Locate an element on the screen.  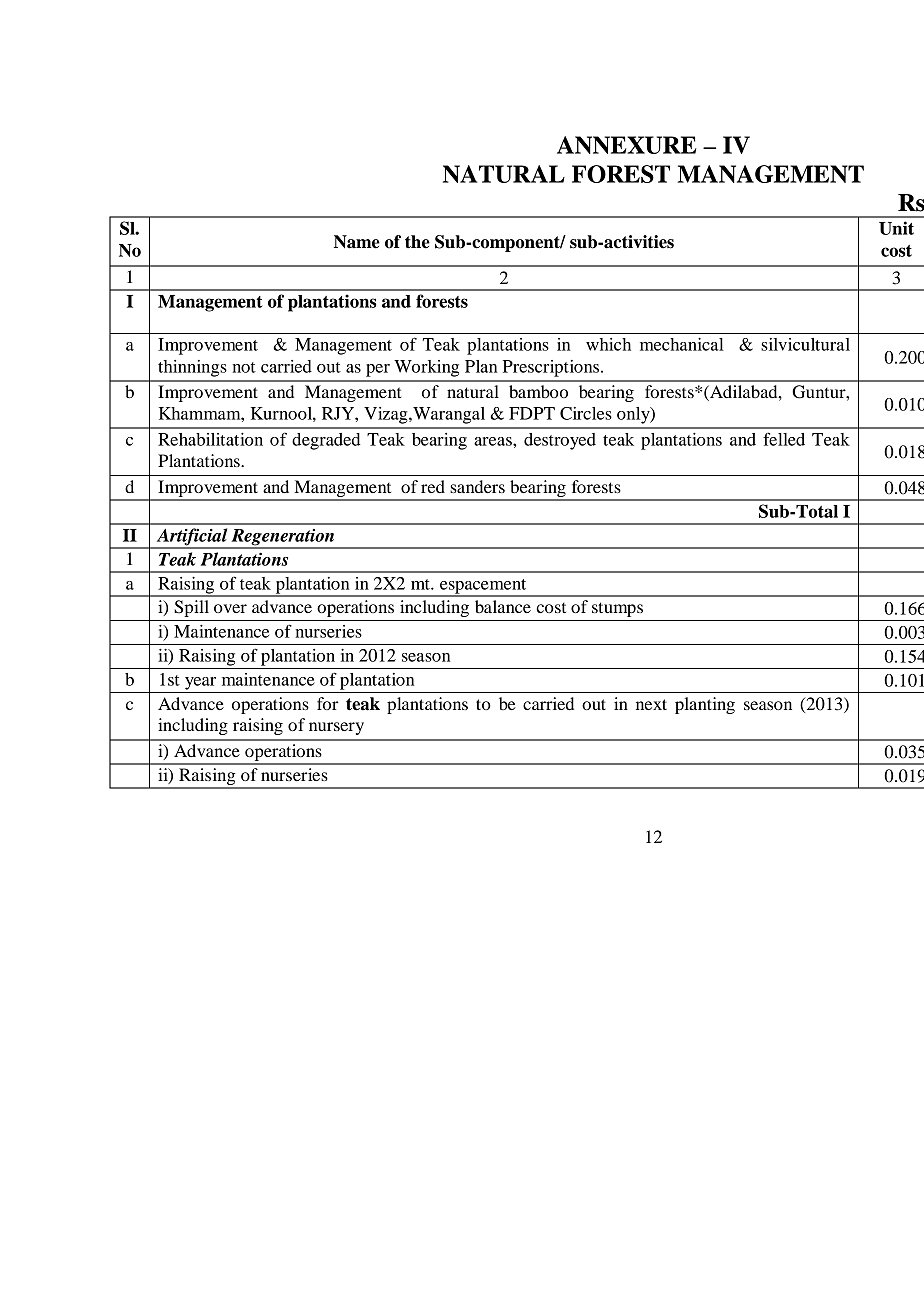
felled is located at coordinates (784, 439).
